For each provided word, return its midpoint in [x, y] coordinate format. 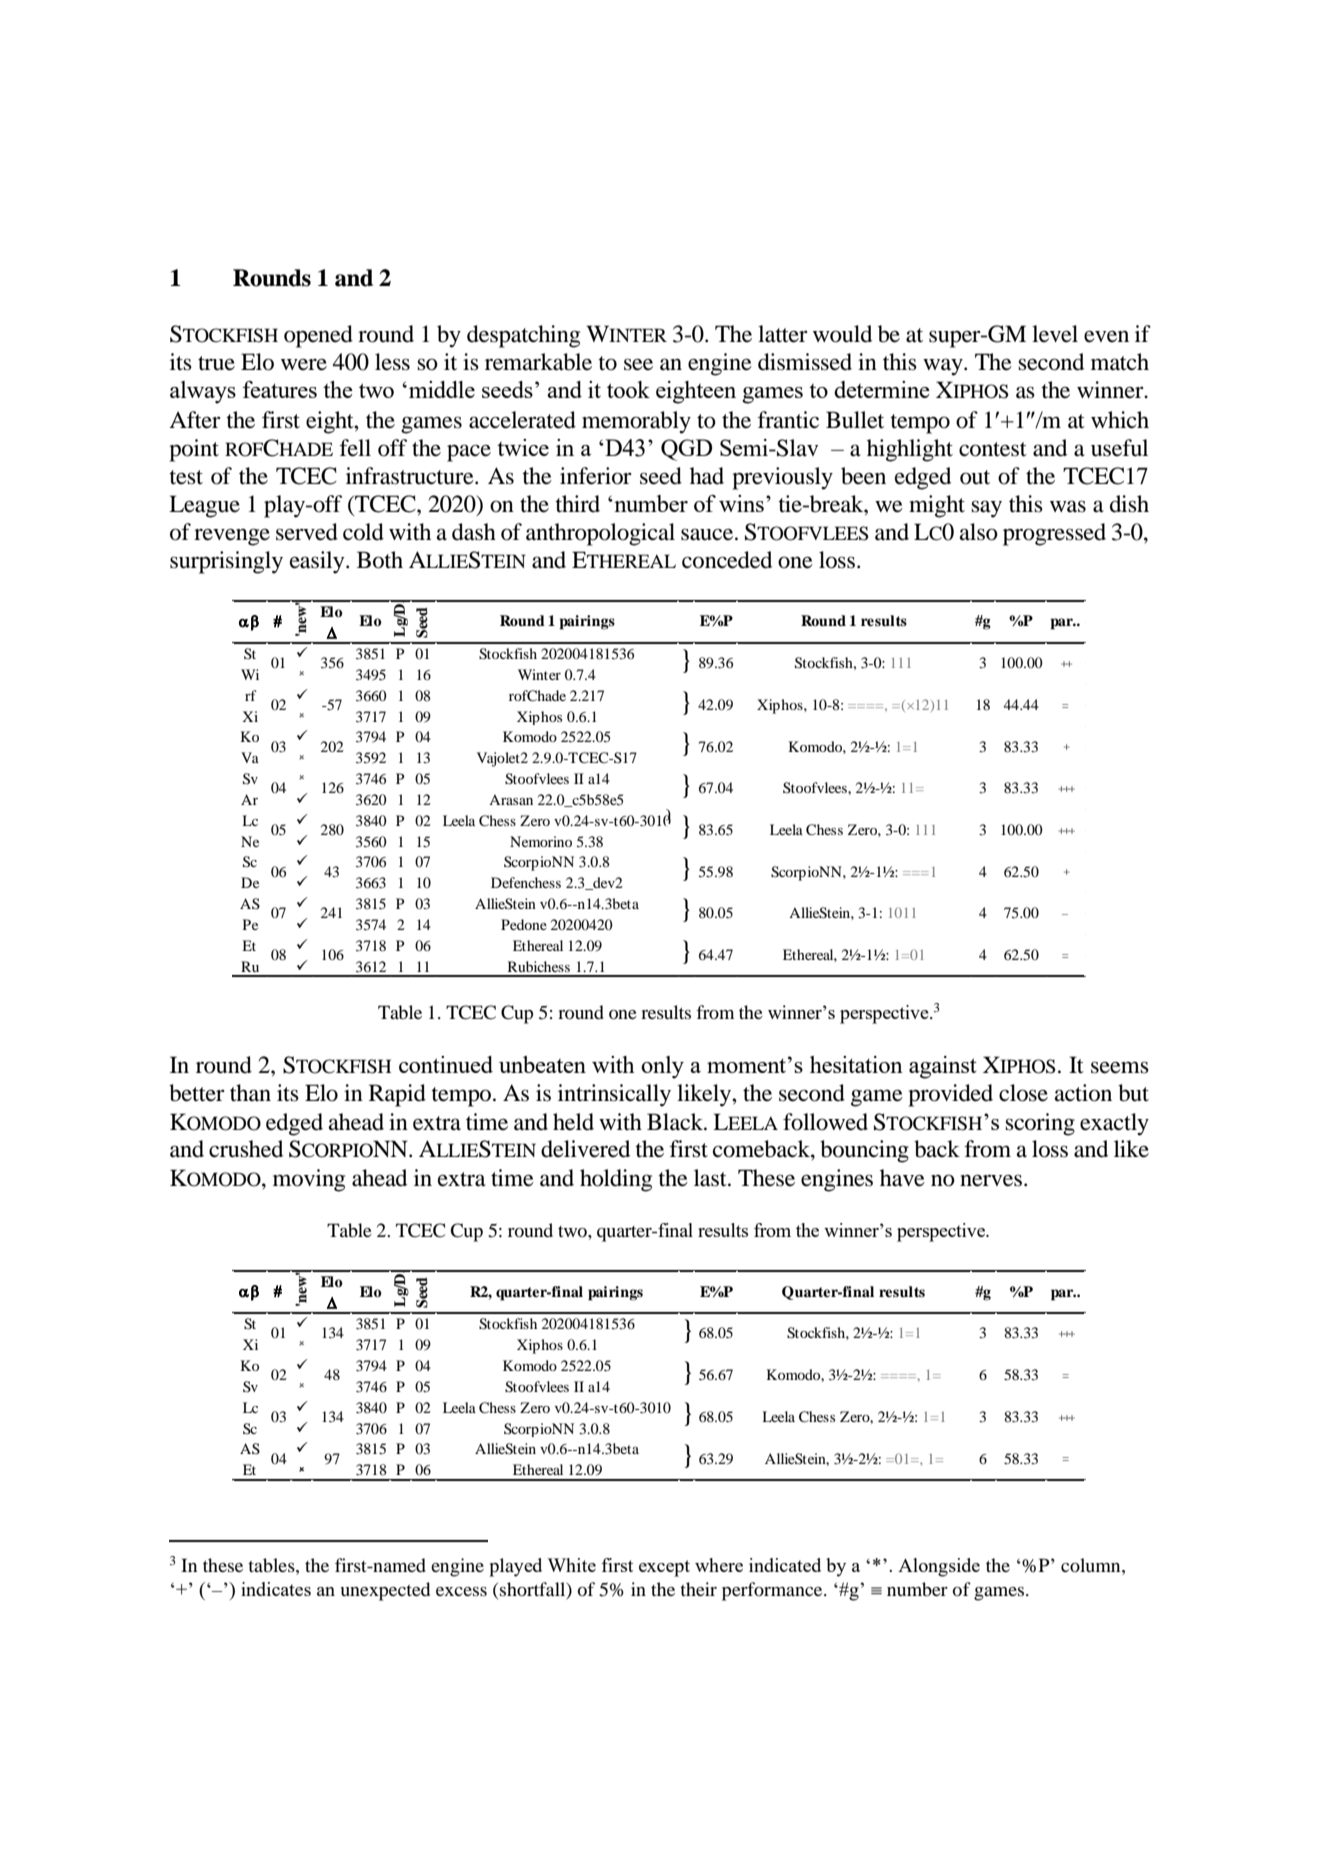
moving [309, 1180]
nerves [991, 1180]
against [943, 1067]
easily [318, 562]
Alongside [939, 1567]
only [662, 1067]
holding [616, 1180]
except [664, 1568]
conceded [727, 560]
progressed [1054, 534]
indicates [276, 1589]
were [304, 364]
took [628, 389]
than [250, 1093]
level [1055, 334]
